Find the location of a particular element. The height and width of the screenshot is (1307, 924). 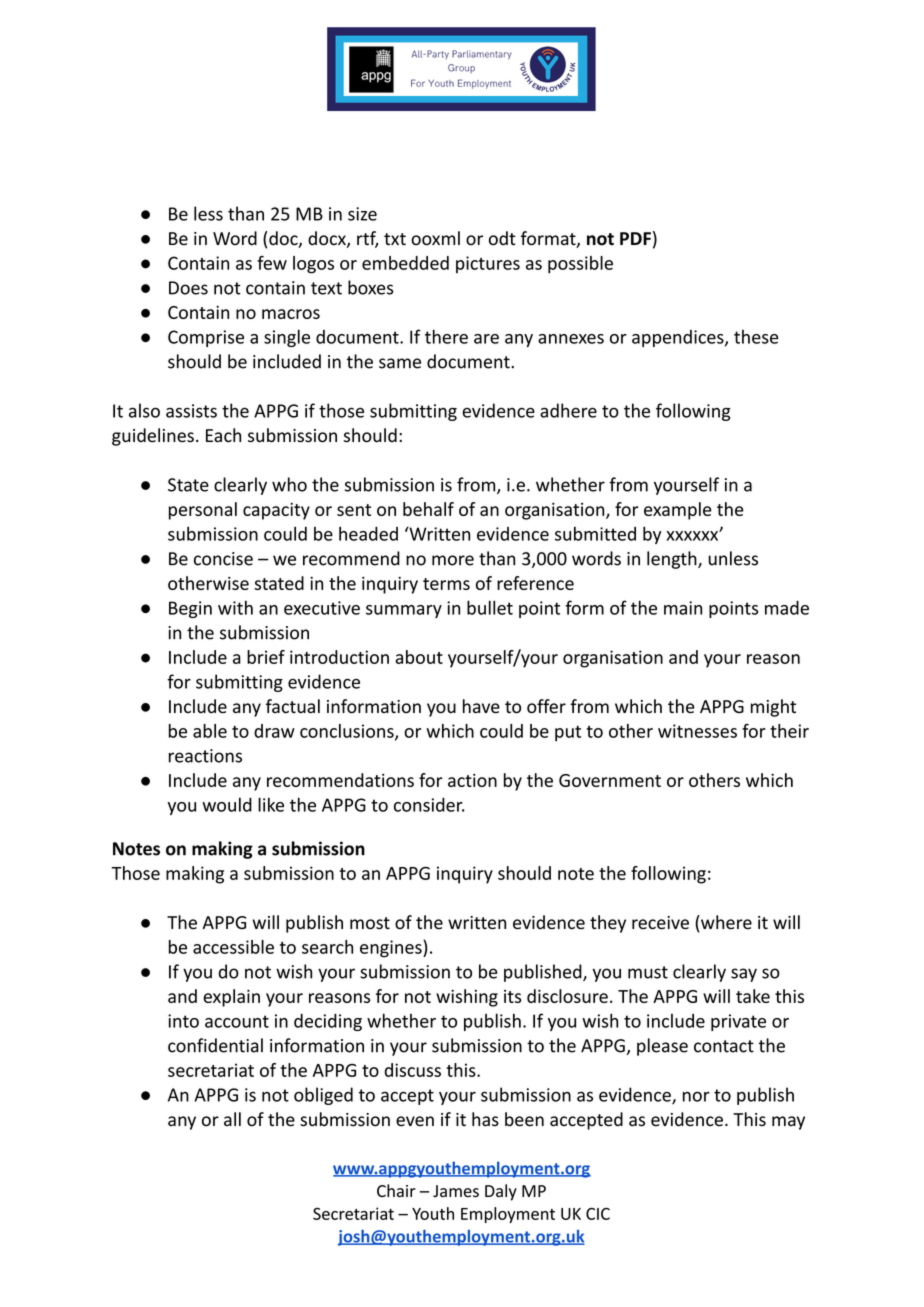

PDF is located at coordinates (635, 238).
